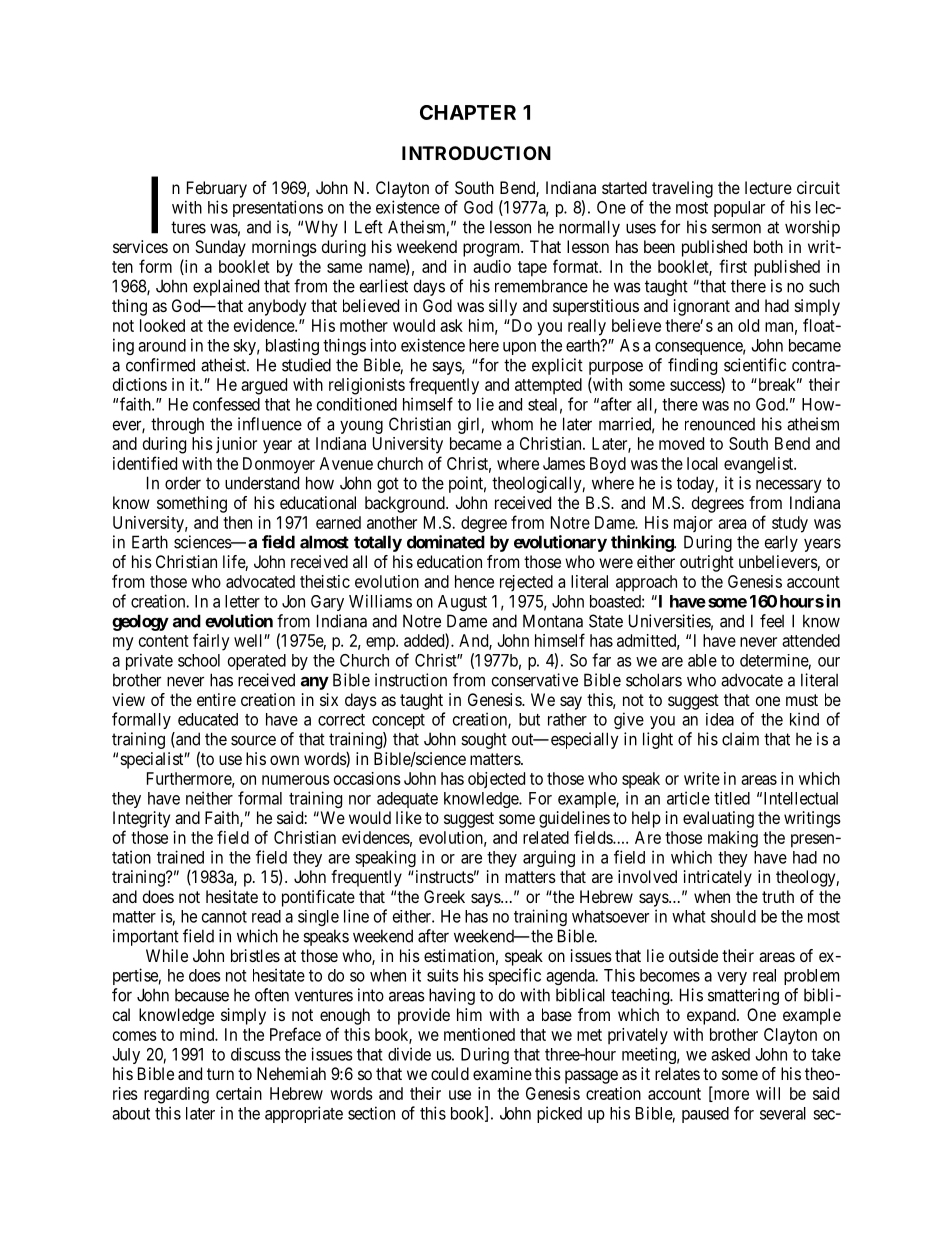 This screenshot has height=1233, width=952. What do you see at coordinates (476, 153) in the screenshot?
I see `INTRODUCTION` at bounding box center [476, 153].
